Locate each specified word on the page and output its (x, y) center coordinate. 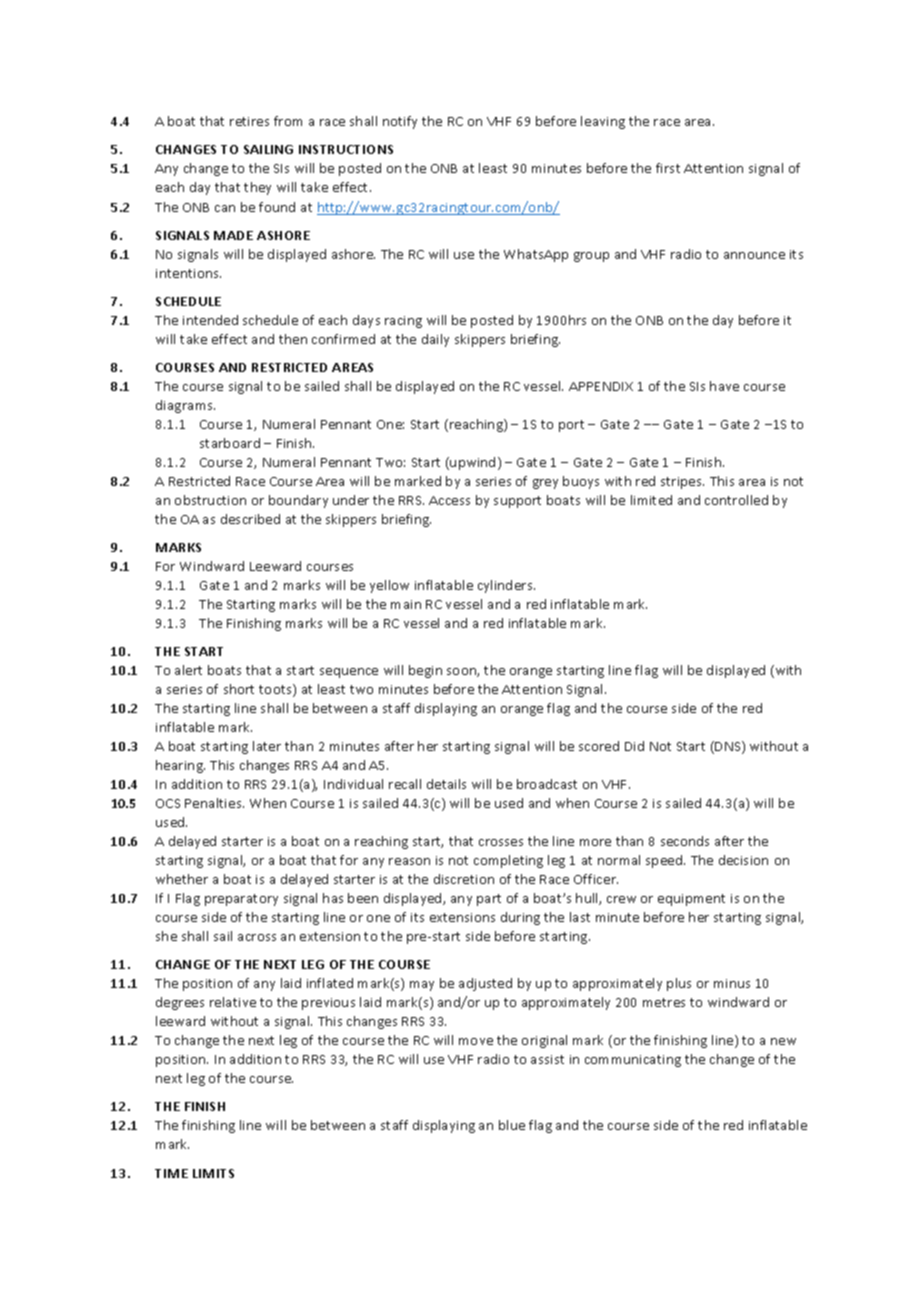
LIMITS (213, 1173)
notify (400, 122)
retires (249, 121)
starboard (230, 443)
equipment (691, 900)
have (724, 386)
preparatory (241, 900)
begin (425, 671)
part (489, 900)
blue (512, 1125)
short (239, 689)
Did (634, 746)
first (668, 168)
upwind (472, 463)
